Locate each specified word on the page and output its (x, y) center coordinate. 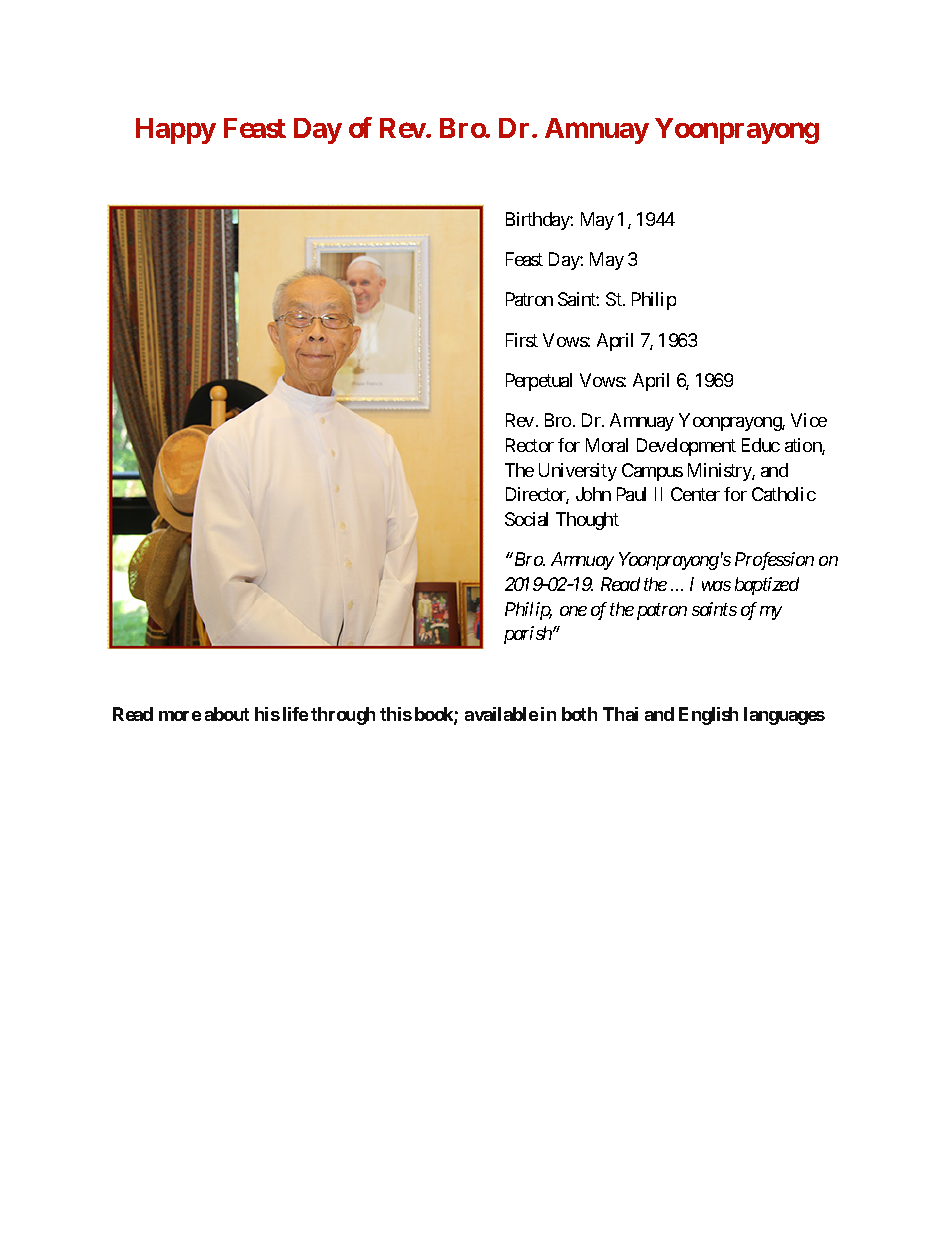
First (522, 340)
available (501, 714)
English (708, 716)
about (227, 714)
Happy (176, 131)
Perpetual (539, 382)
